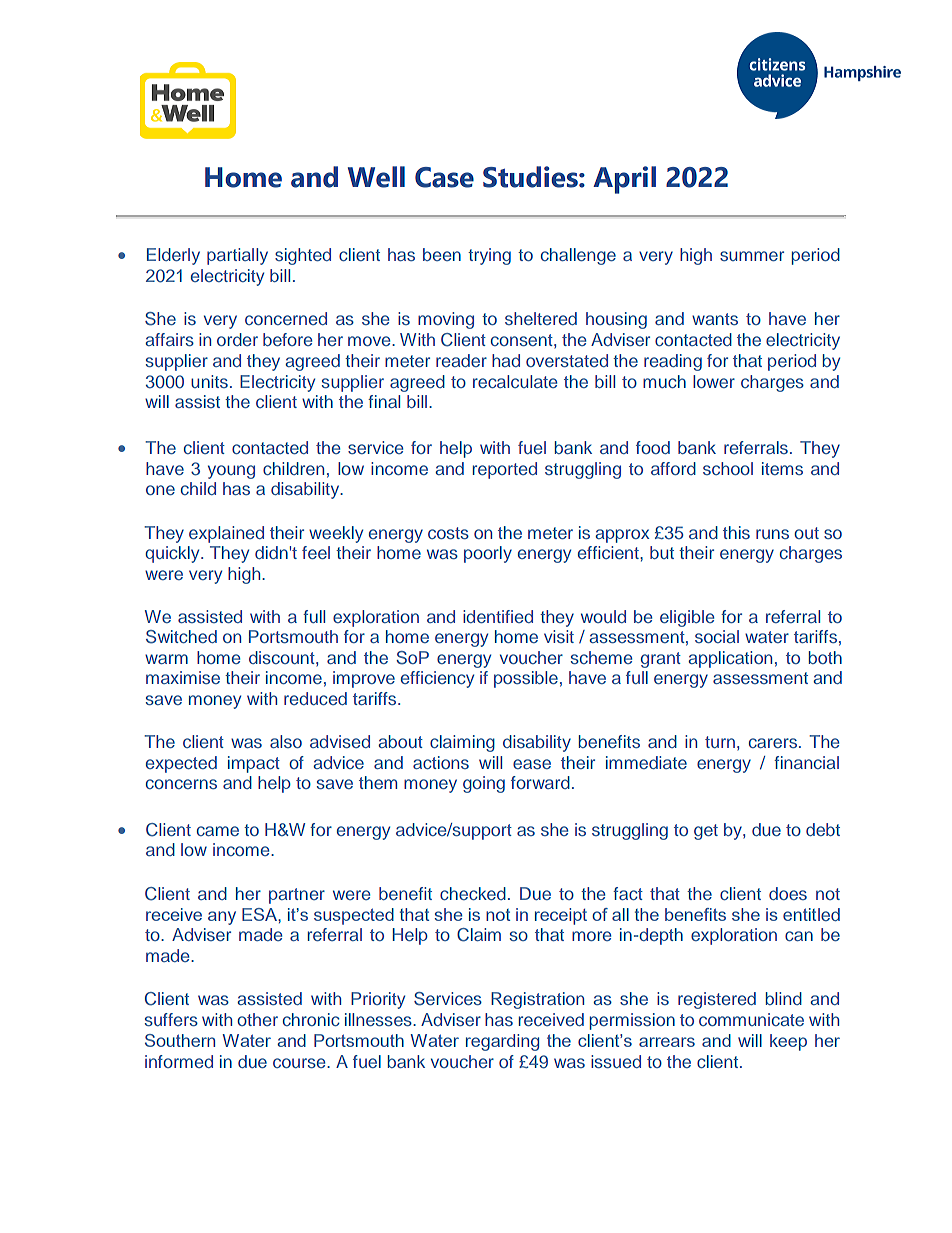 Image resolution: width=952 pixels, height=1233 pixels. I want to click on regarding, so click(502, 1042).
